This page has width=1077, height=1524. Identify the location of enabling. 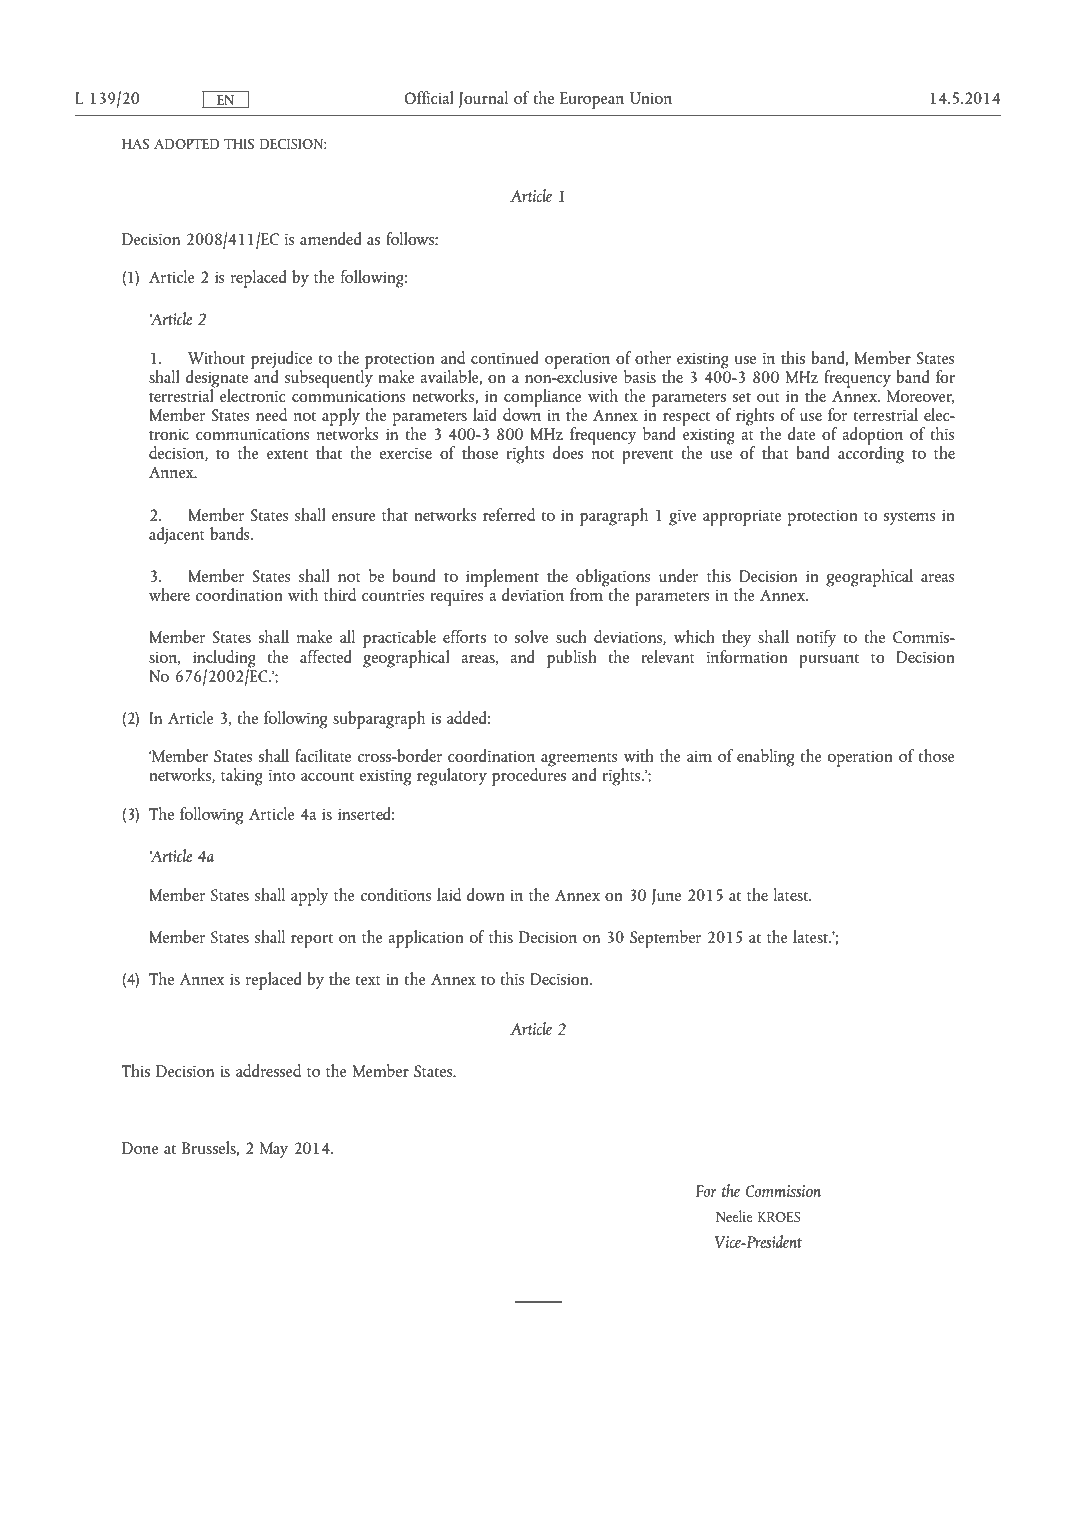
(765, 758).
